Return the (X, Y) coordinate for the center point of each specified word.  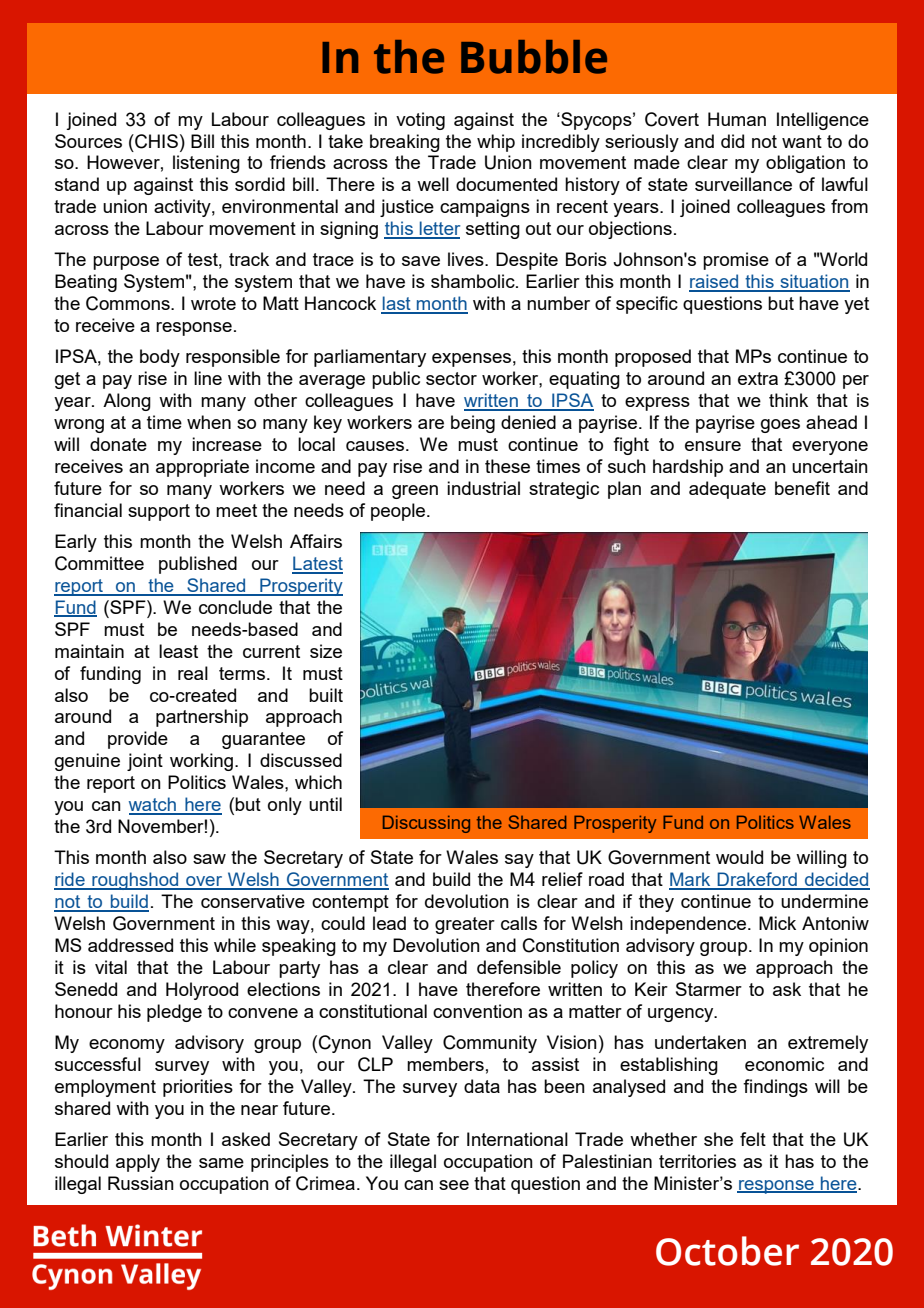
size (326, 651)
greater (465, 925)
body (160, 358)
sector (451, 378)
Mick (777, 923)
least (178, 651)
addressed (130, 945)
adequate (727, 490)
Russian (141, 1183)
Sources (88, 141)
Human (737, 119)
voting (420, 121)
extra (758, 378)
